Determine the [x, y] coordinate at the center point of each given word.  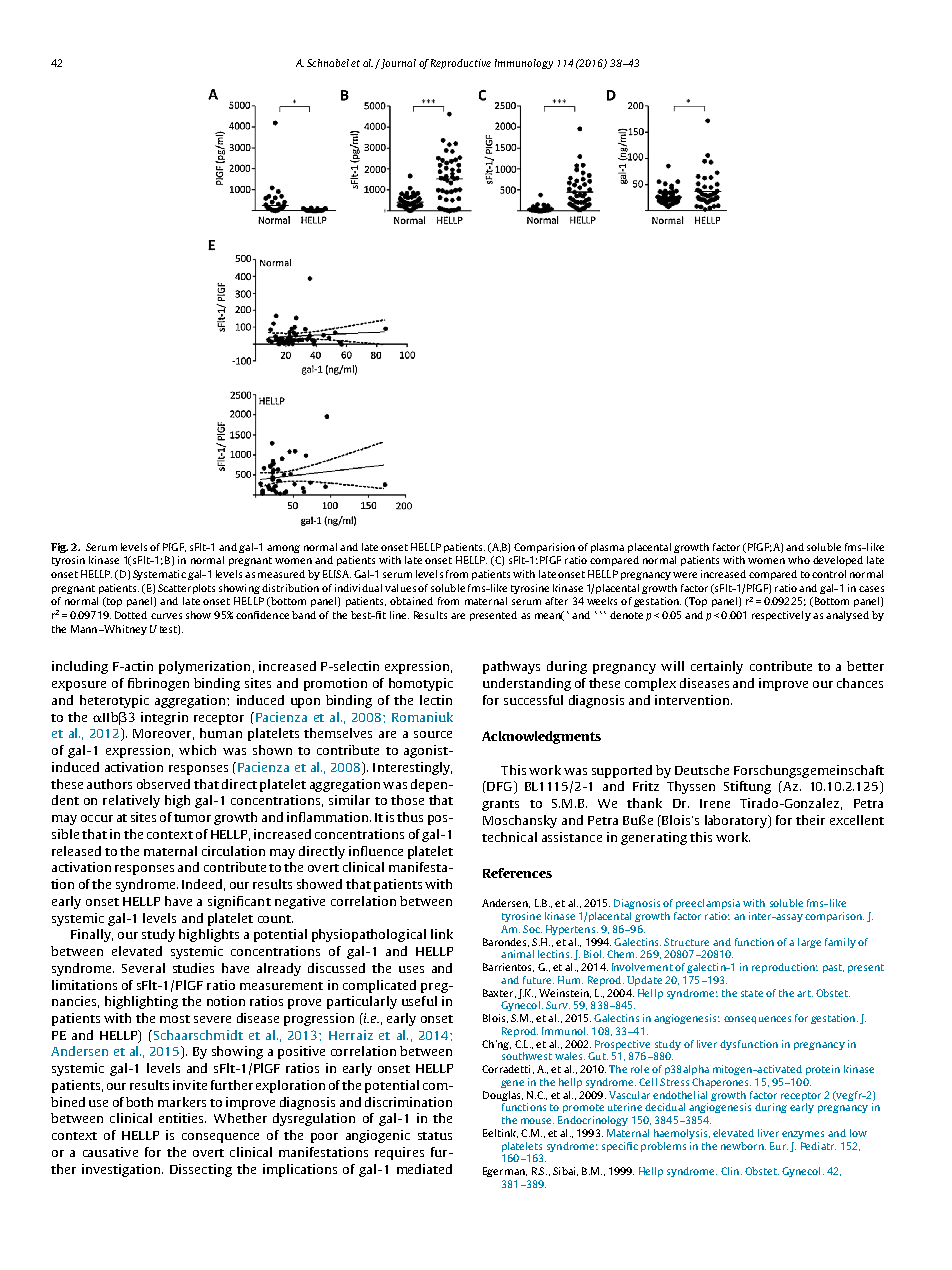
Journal [397, 64]
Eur [779, 1146]
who [799, 560]
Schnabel [328, 63]
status [435, 1136]
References [517, 873]
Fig [59, 548]
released [76, 851]
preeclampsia [708, 904]
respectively [781, 616]
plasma [607, 548]
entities [182, 1118]
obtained [411, 601]
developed [838, 561]
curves [166, 616]
